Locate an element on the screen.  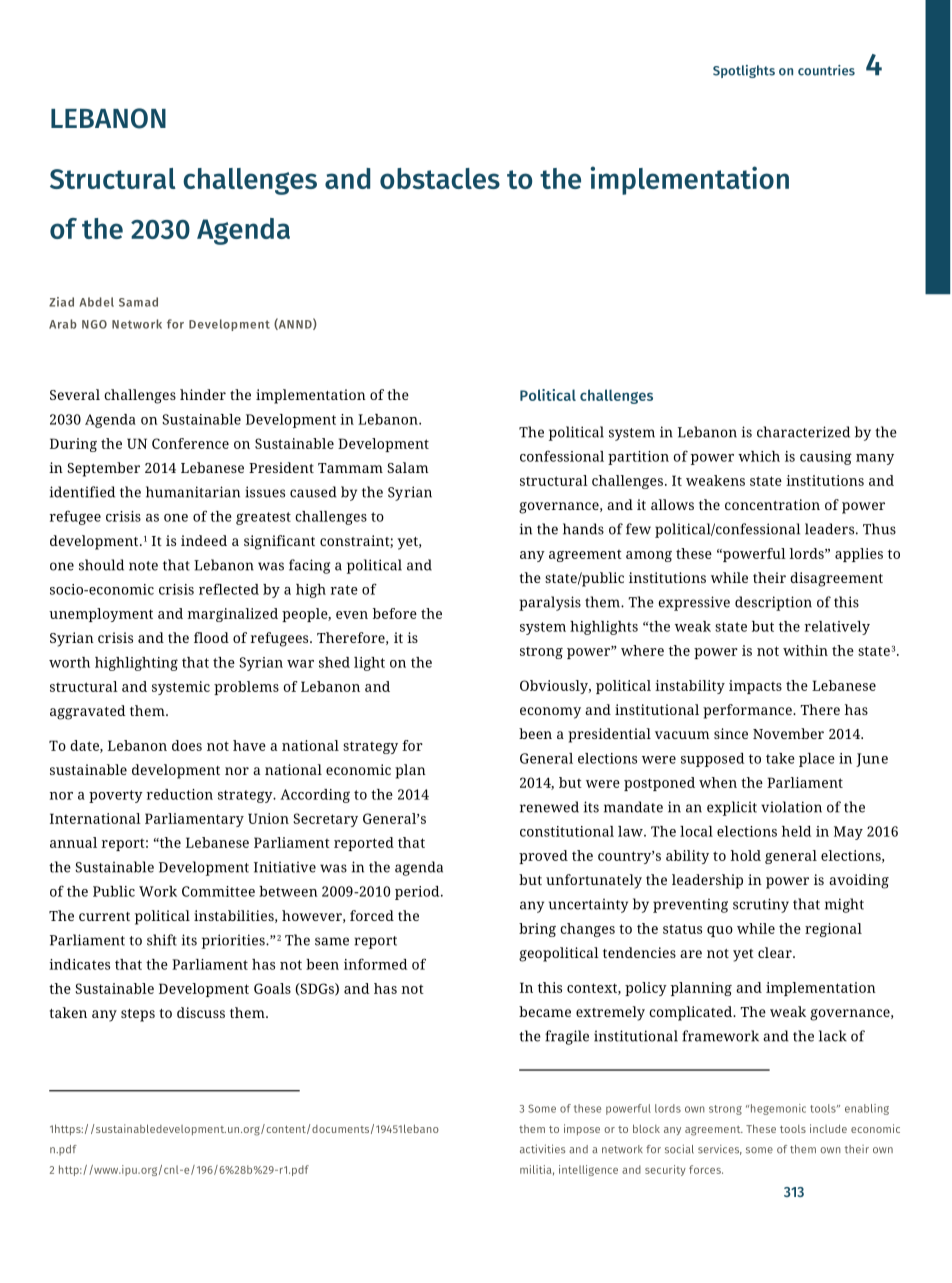
clear is located at coordinates (776, 952).
